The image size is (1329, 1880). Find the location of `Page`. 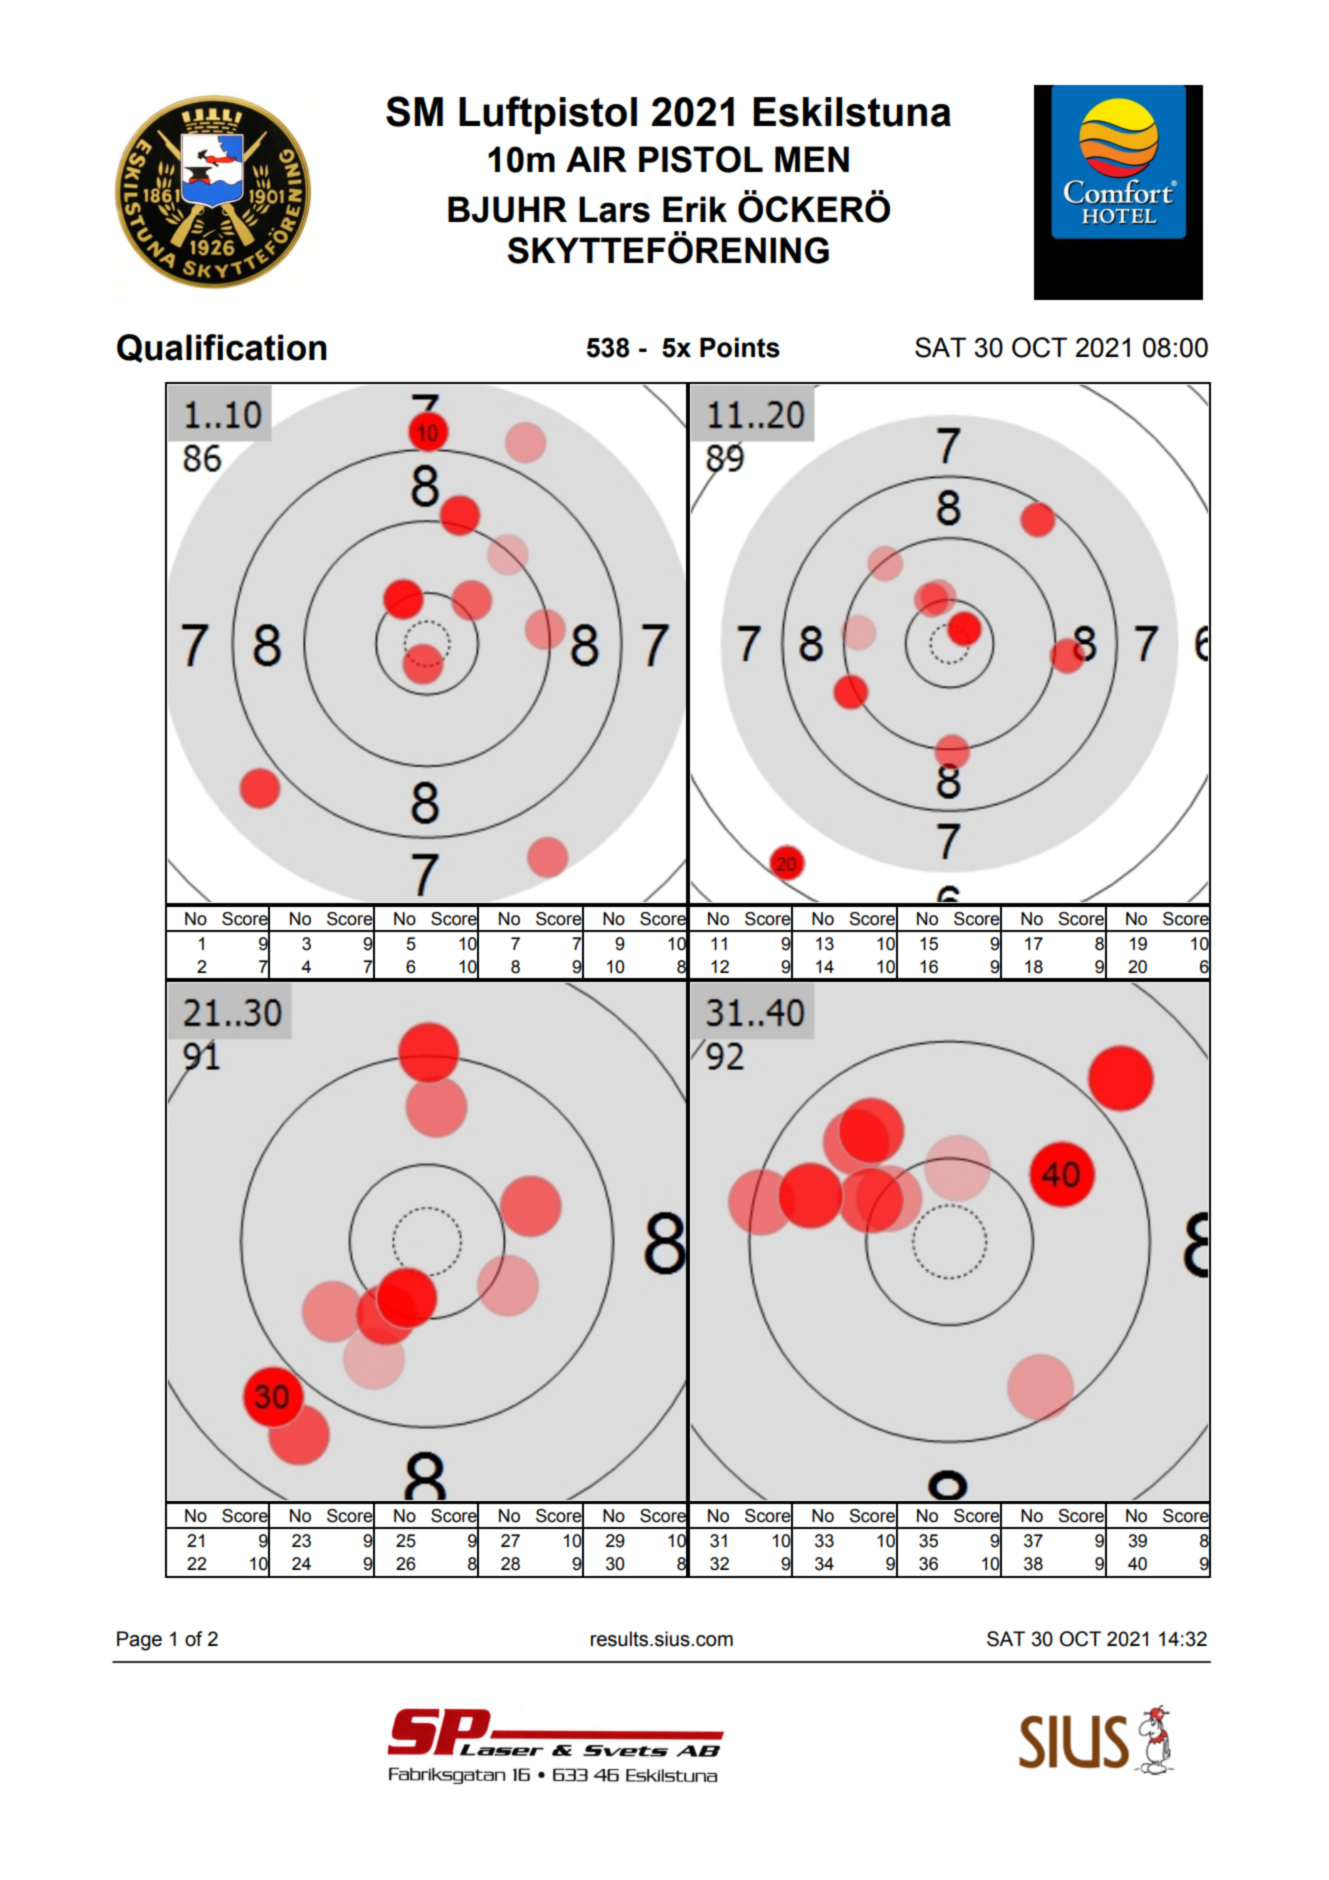

Page is located at coordinates (139, 1641).
